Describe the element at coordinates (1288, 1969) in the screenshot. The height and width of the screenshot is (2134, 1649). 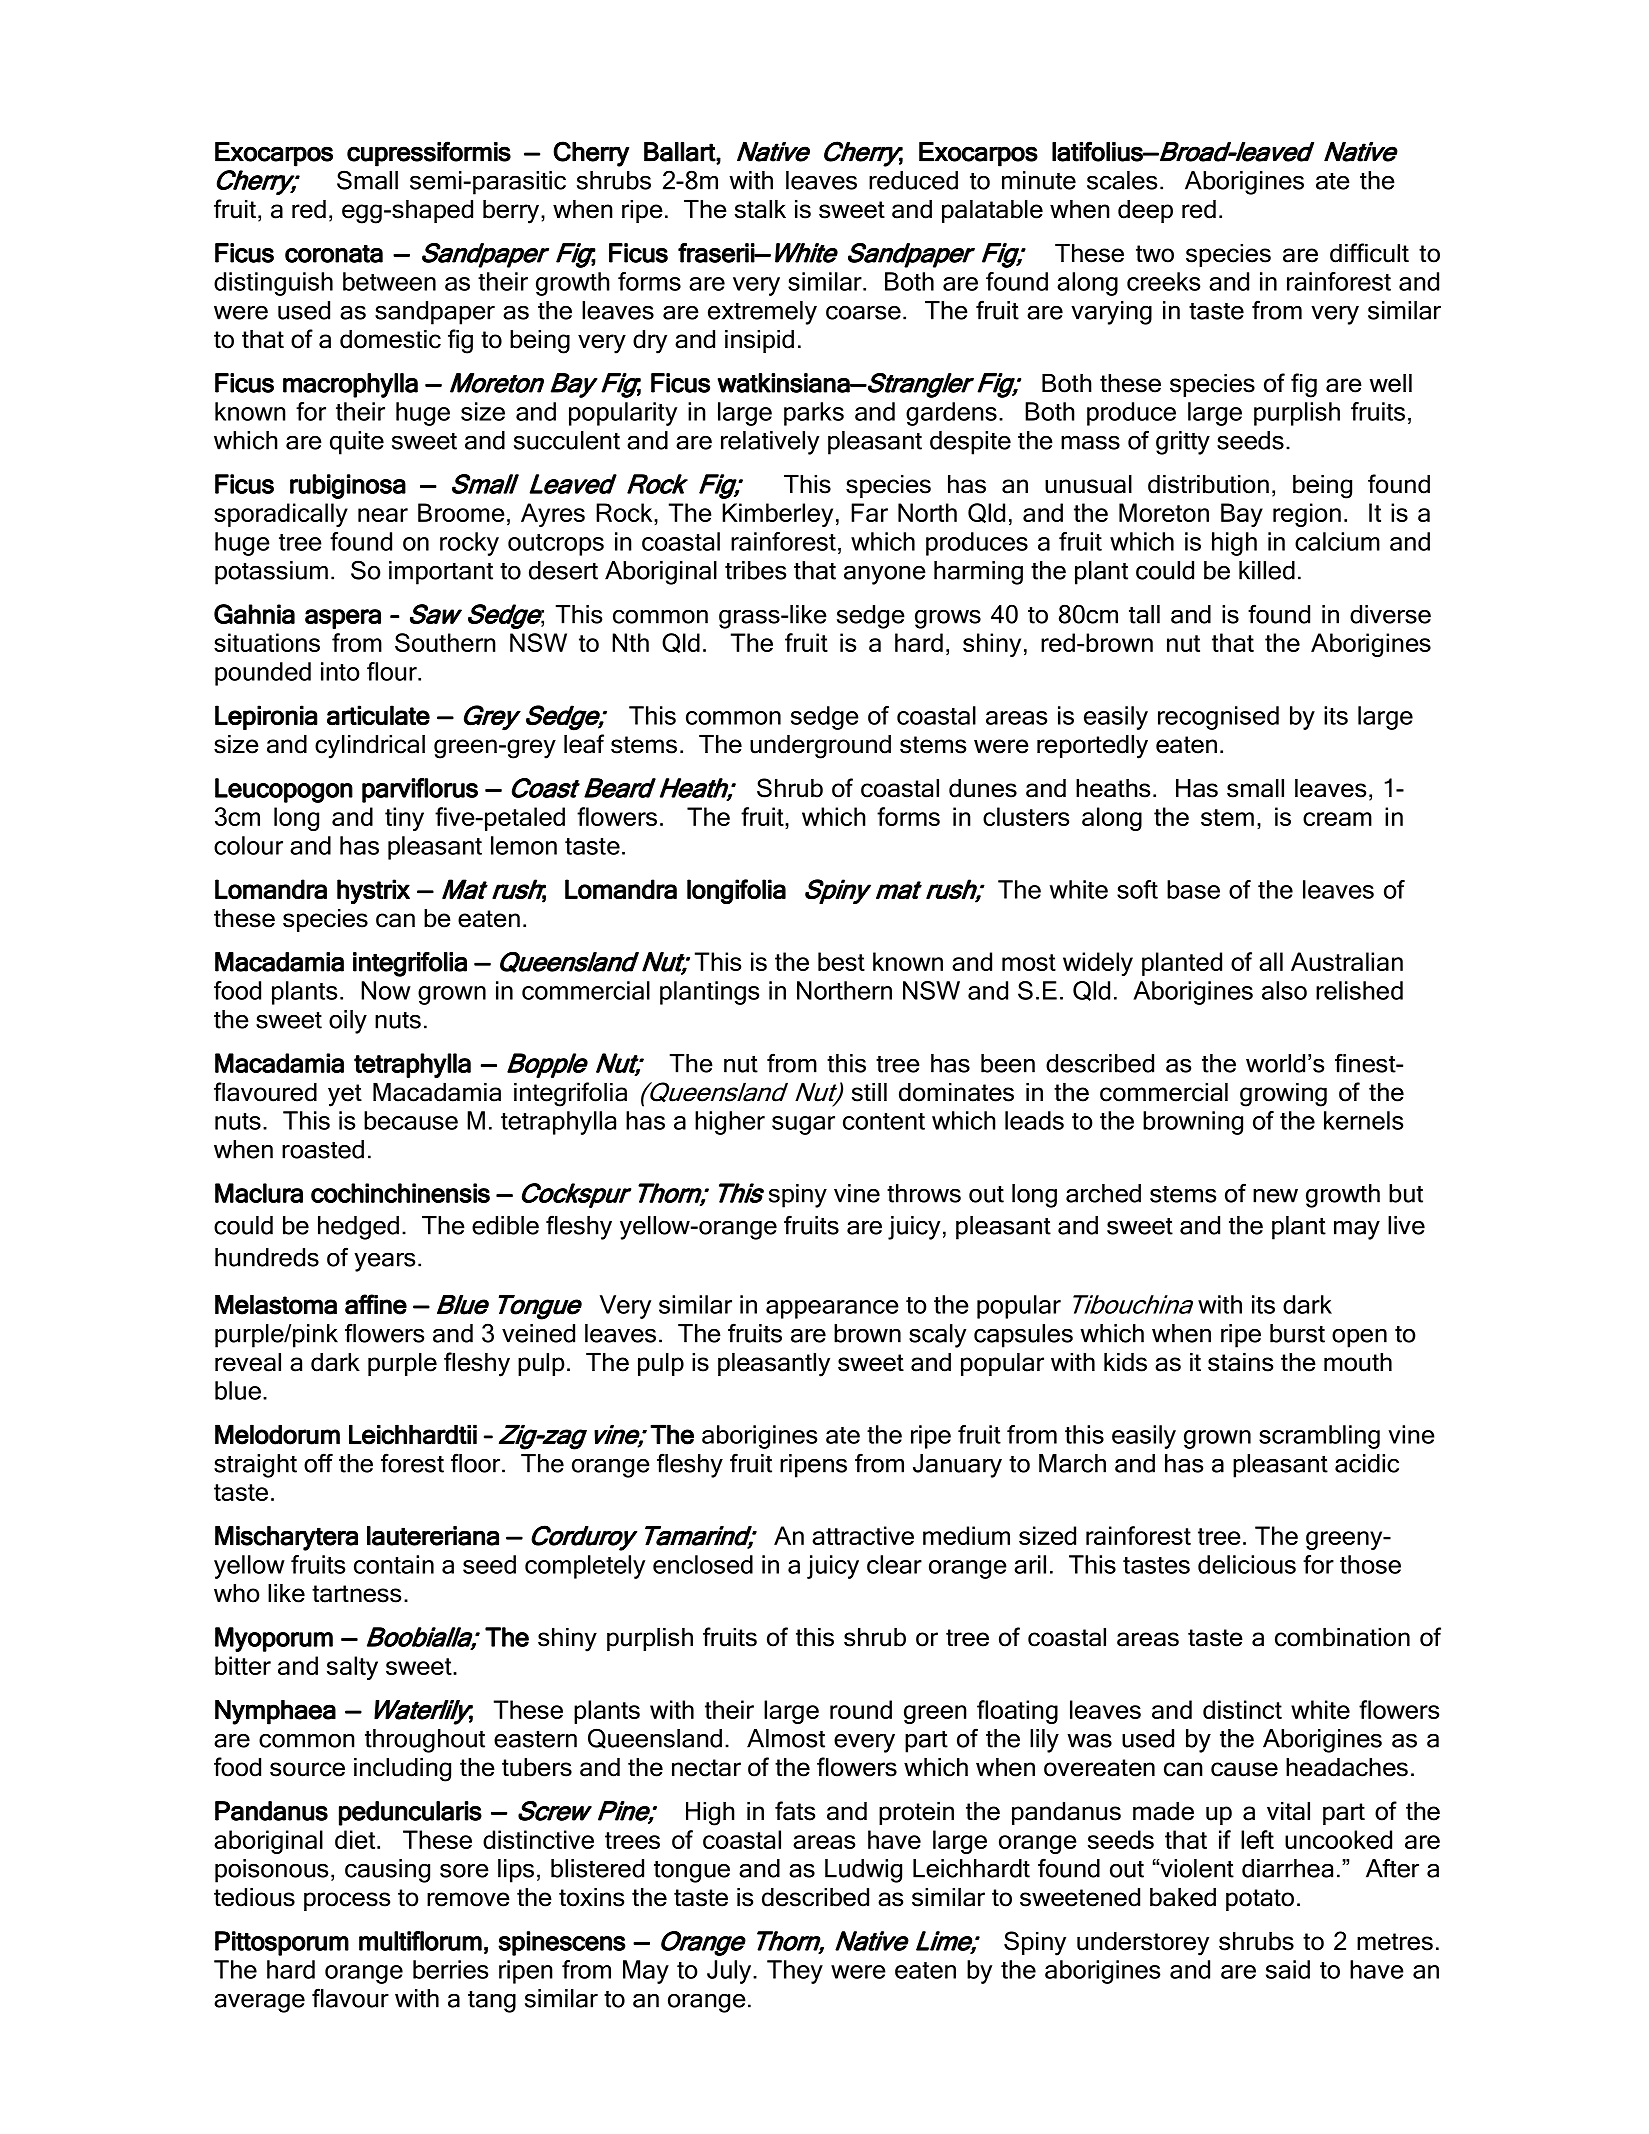
I see `said` at that location.
